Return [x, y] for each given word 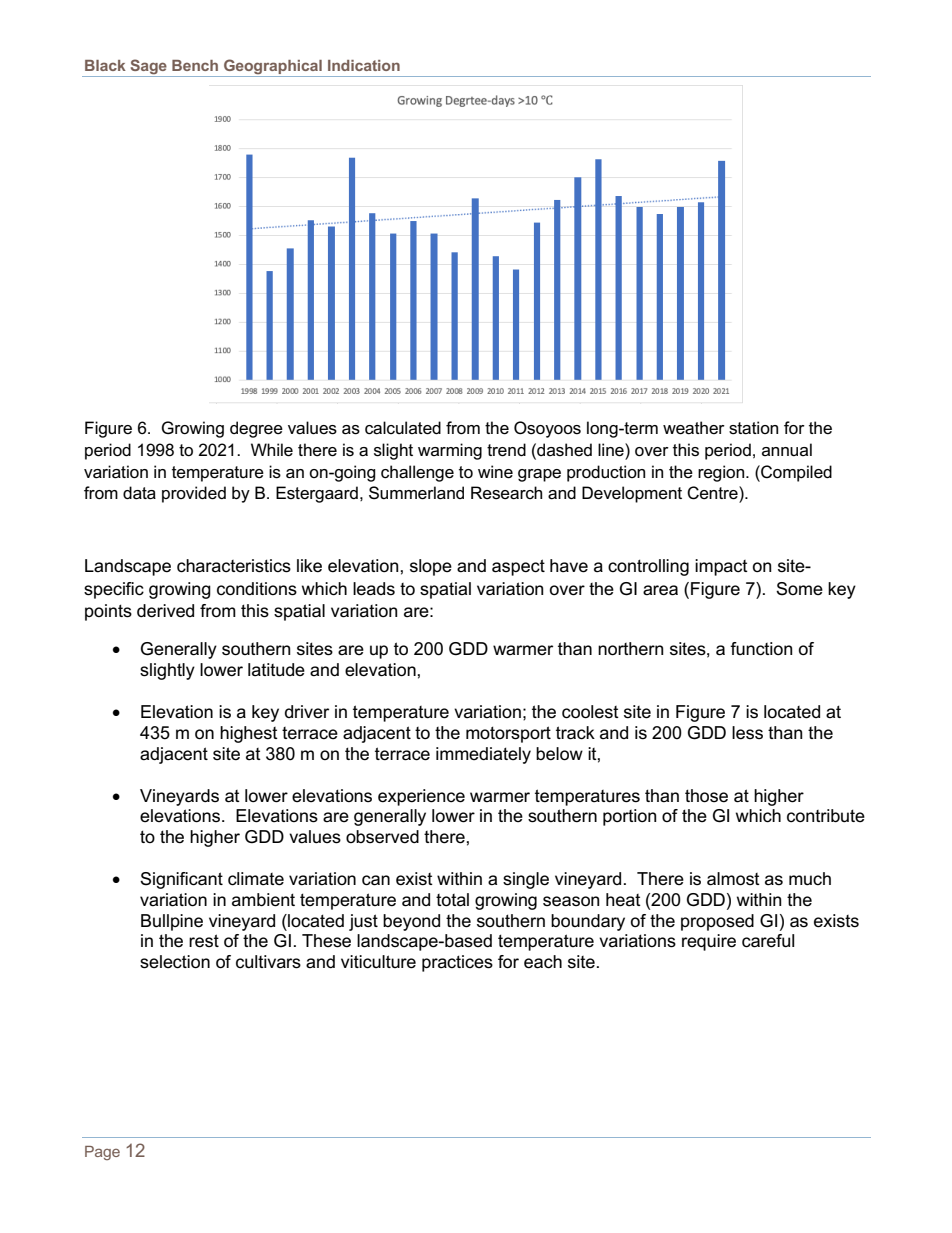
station [753, 428]
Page [102, 1153]
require [709, 942]
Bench [195, 65]
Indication [364, 65]
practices [457, 963]
